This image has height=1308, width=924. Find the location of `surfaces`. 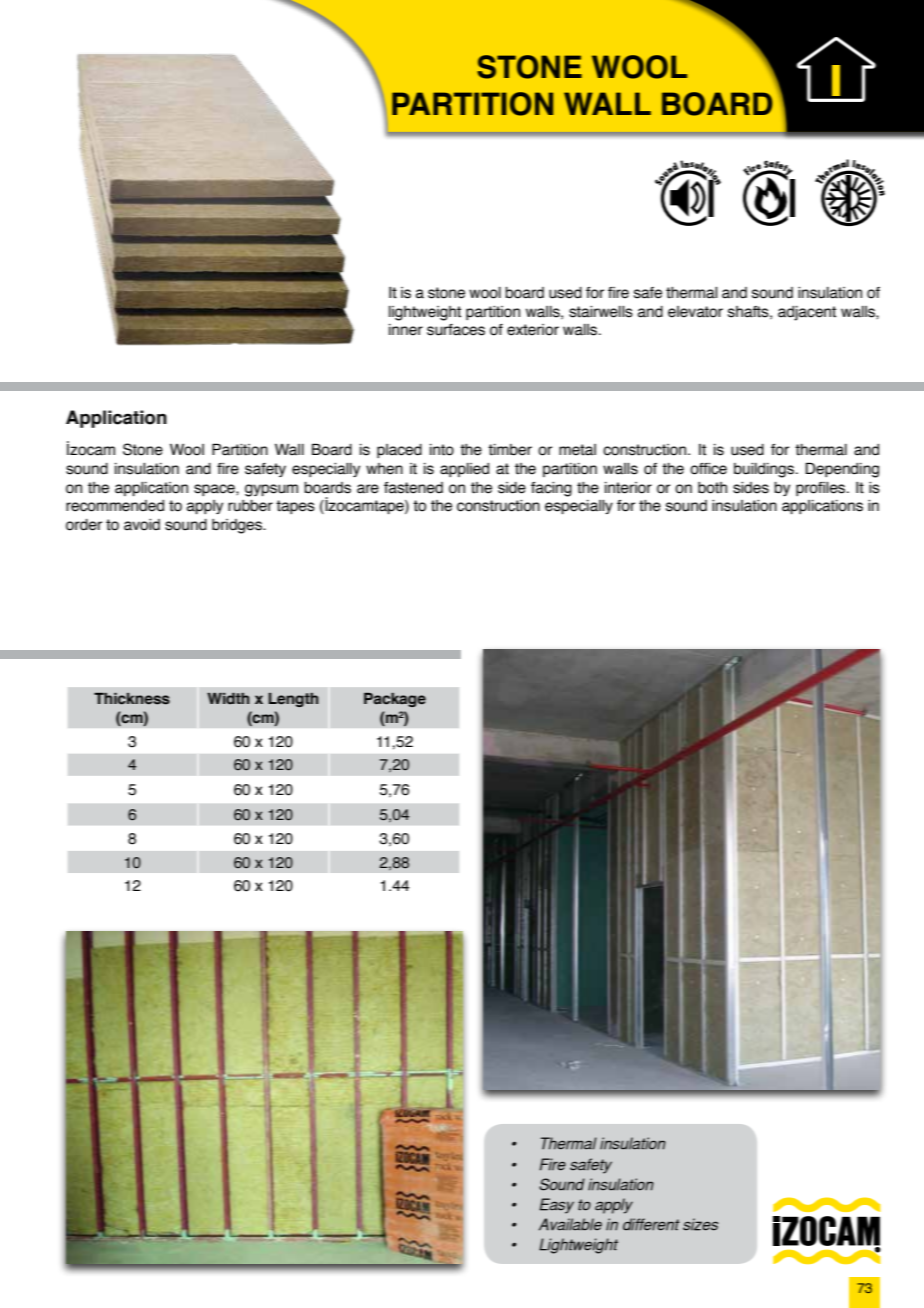

surfaces is located at coordinates (456, 330).
